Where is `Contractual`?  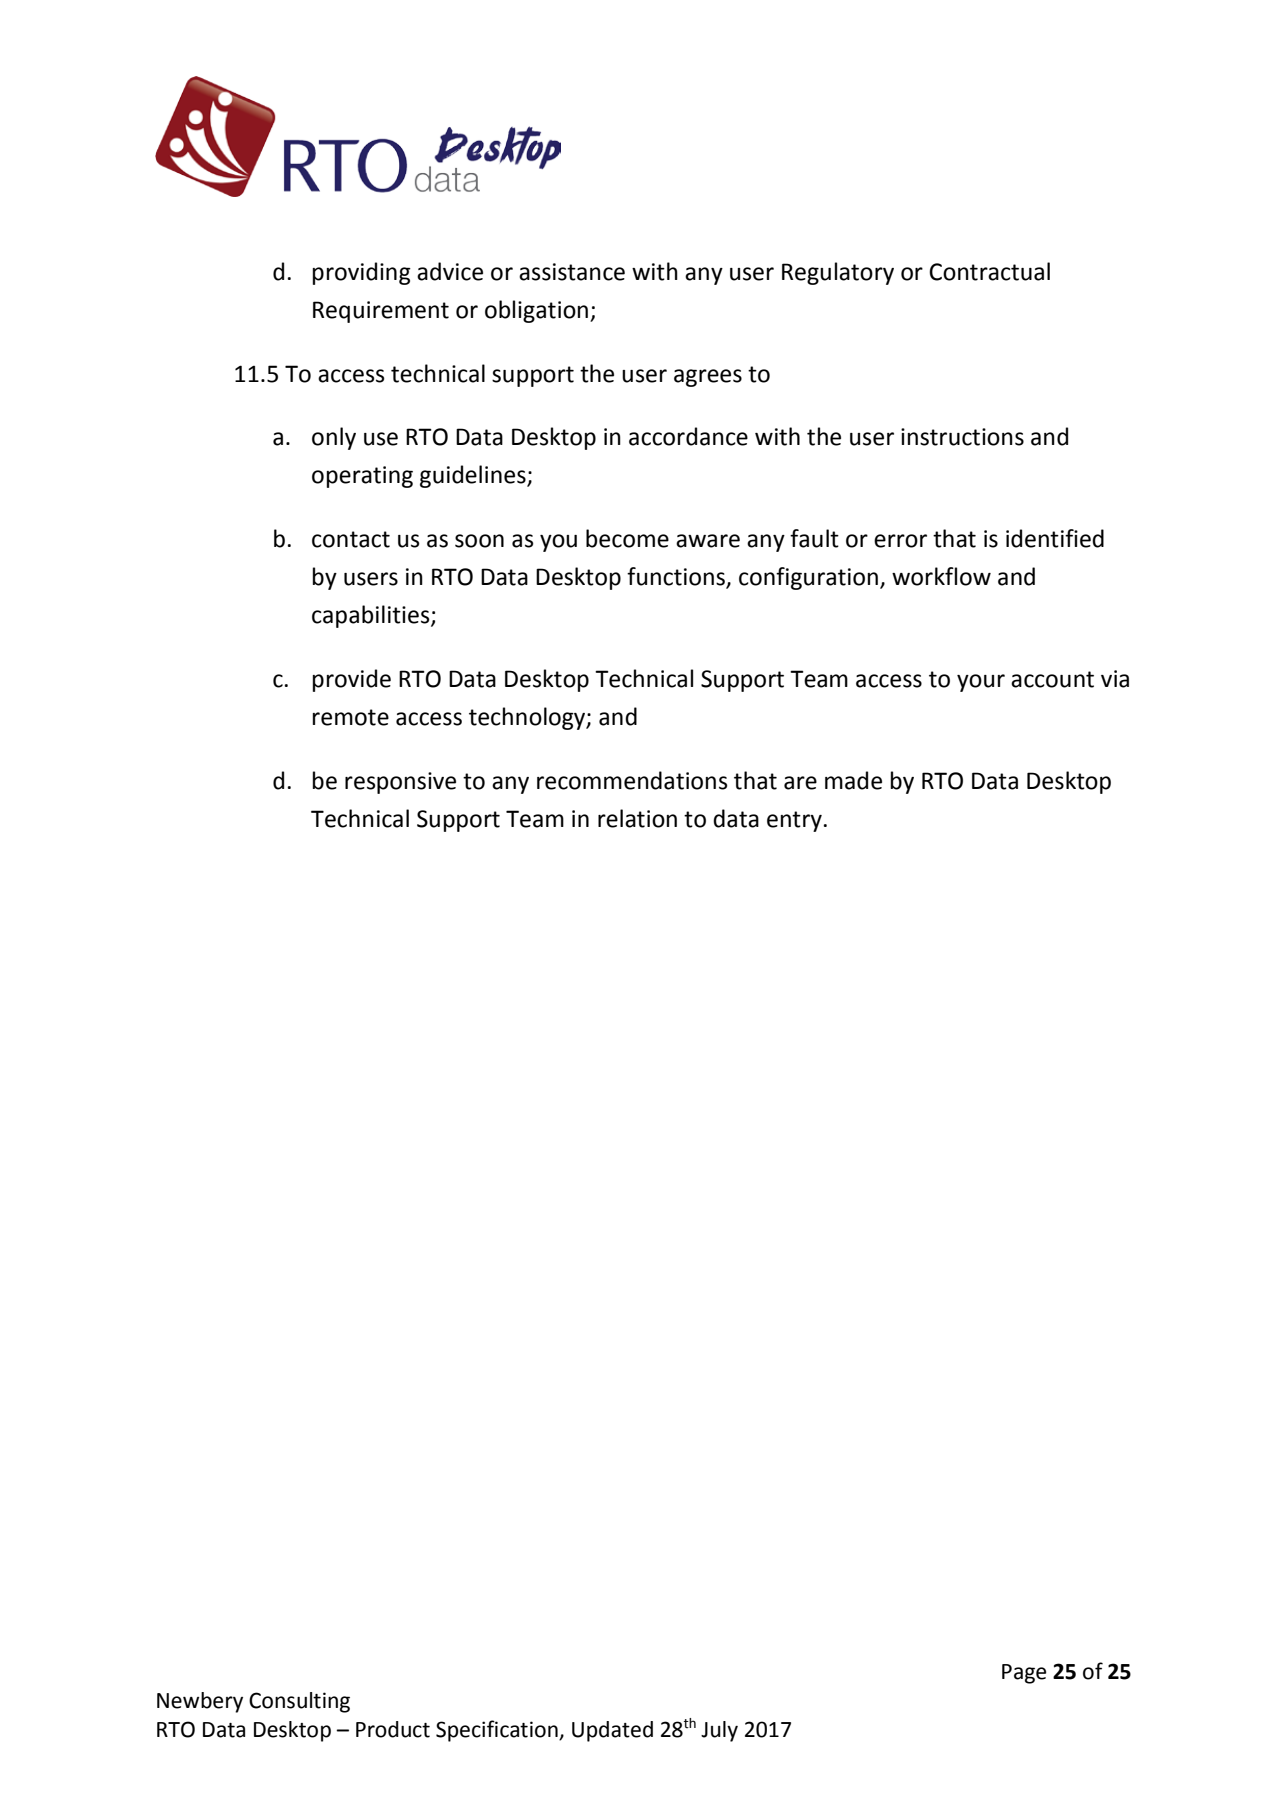
Contractual is located at coordinates (989, 271).
